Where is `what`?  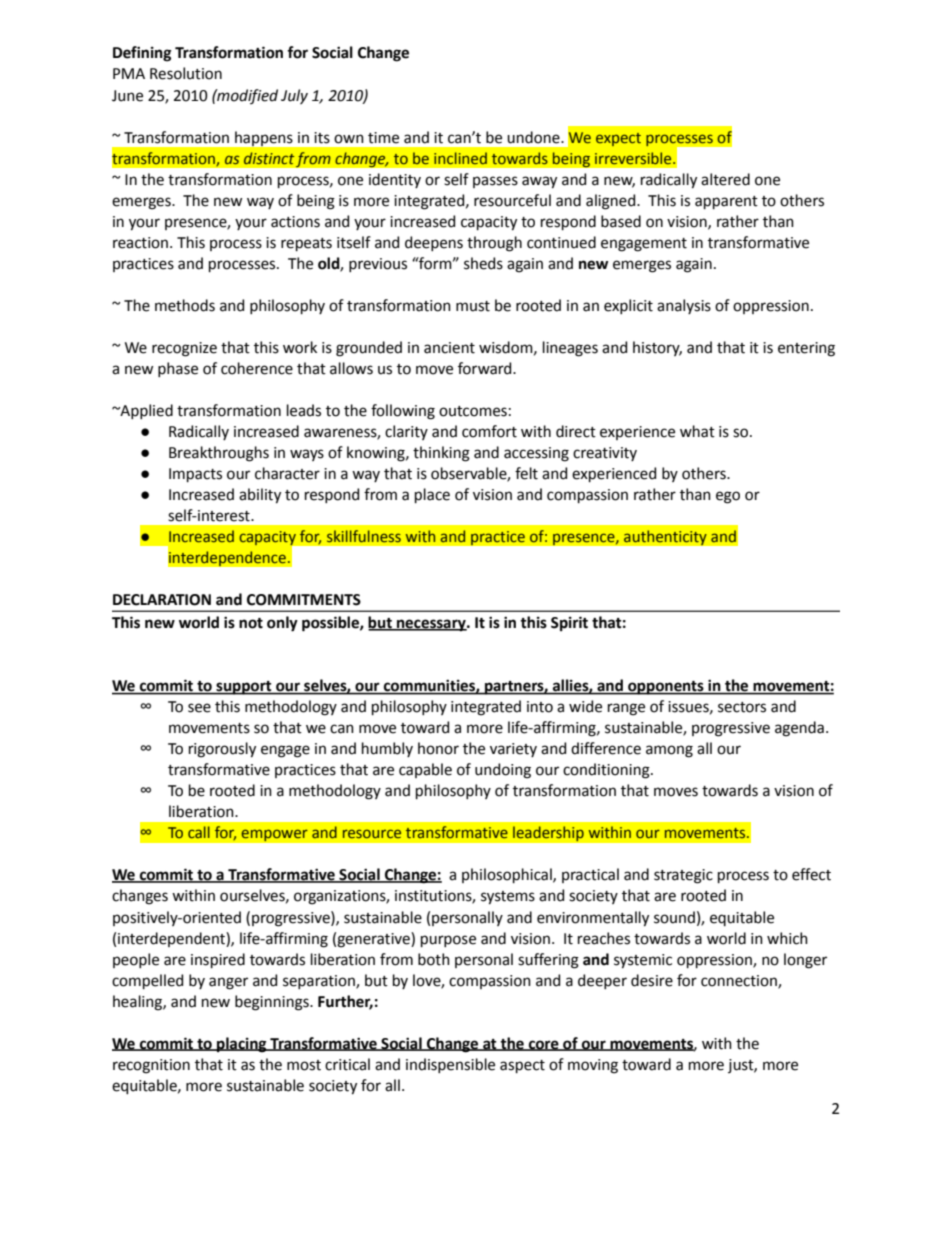
what is located at coordinates (697, 431).
